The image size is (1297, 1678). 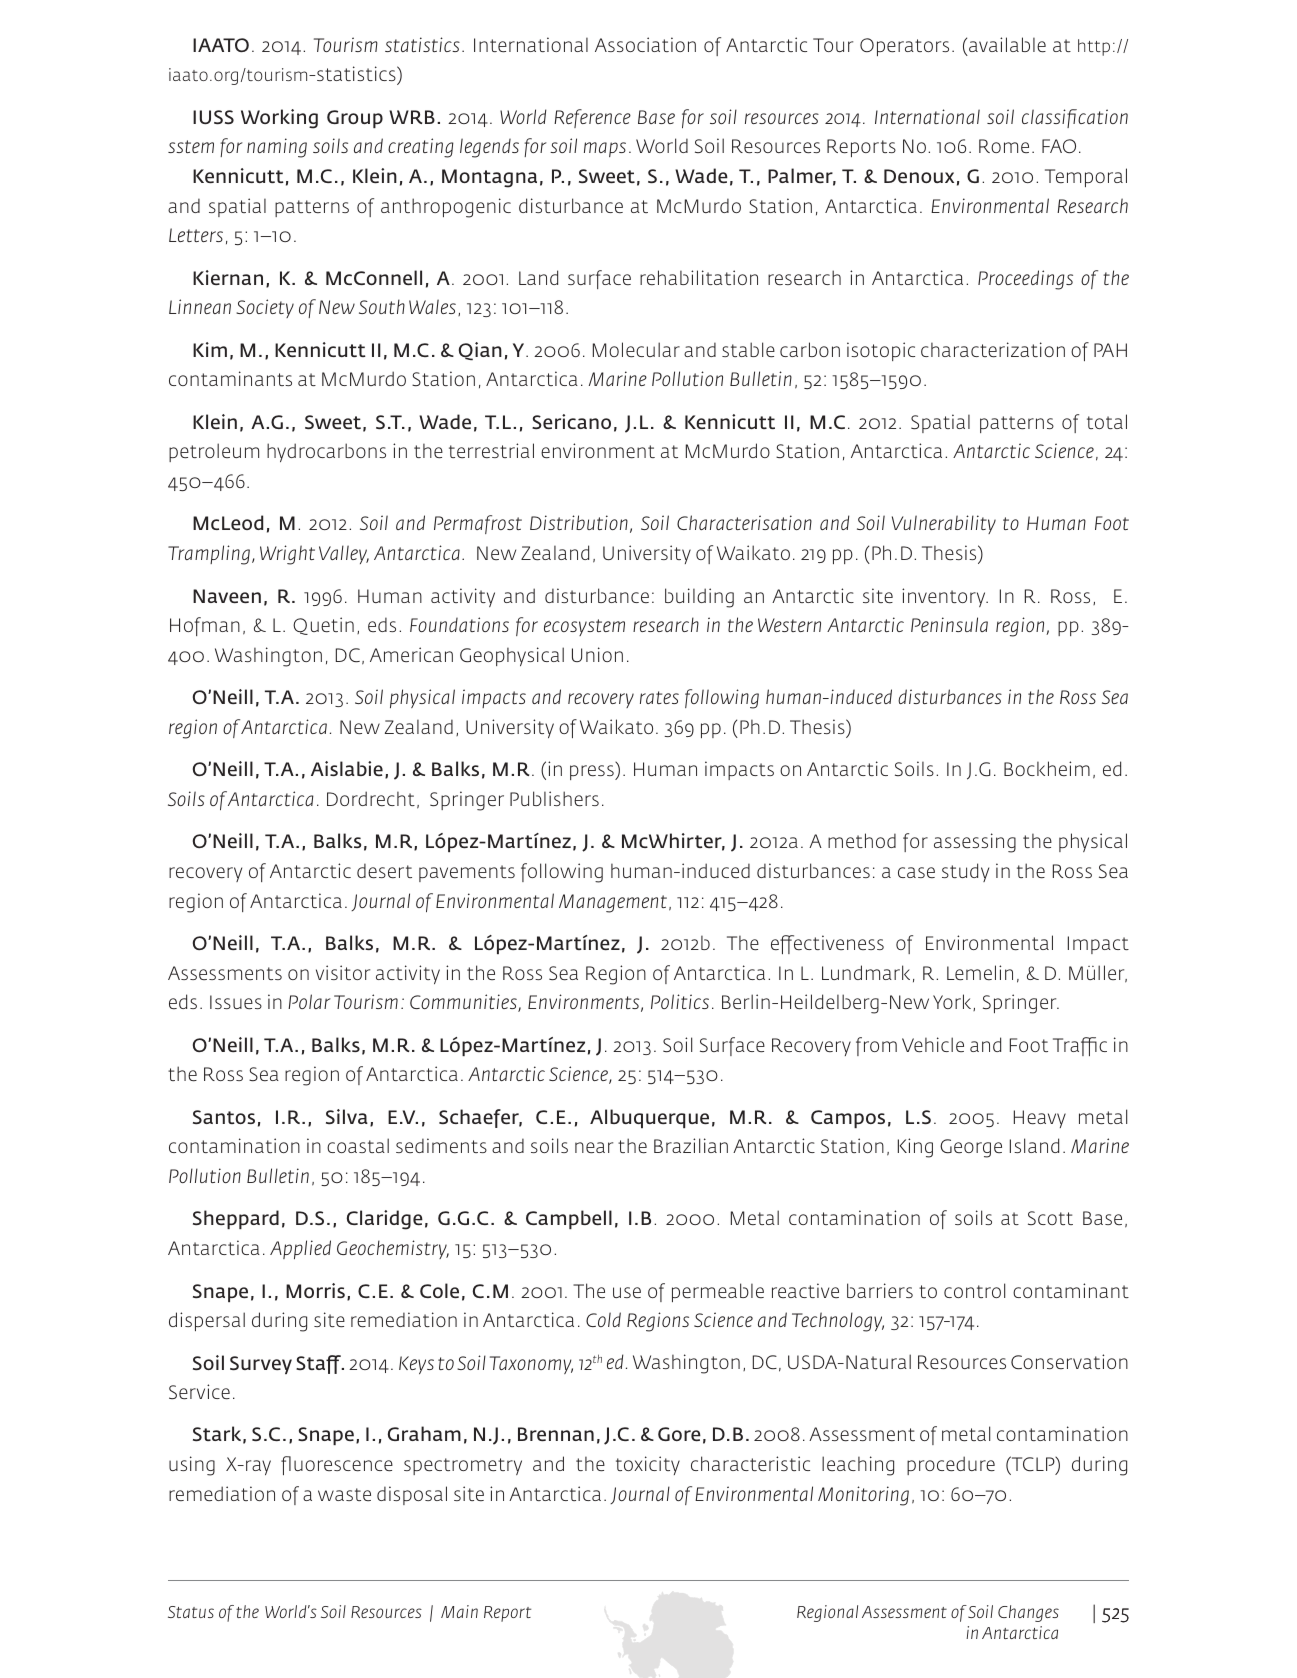 What do you see at coordinates (975, 843) in the screenshot?
I see `assessing` at bounding box center [975, 843].
